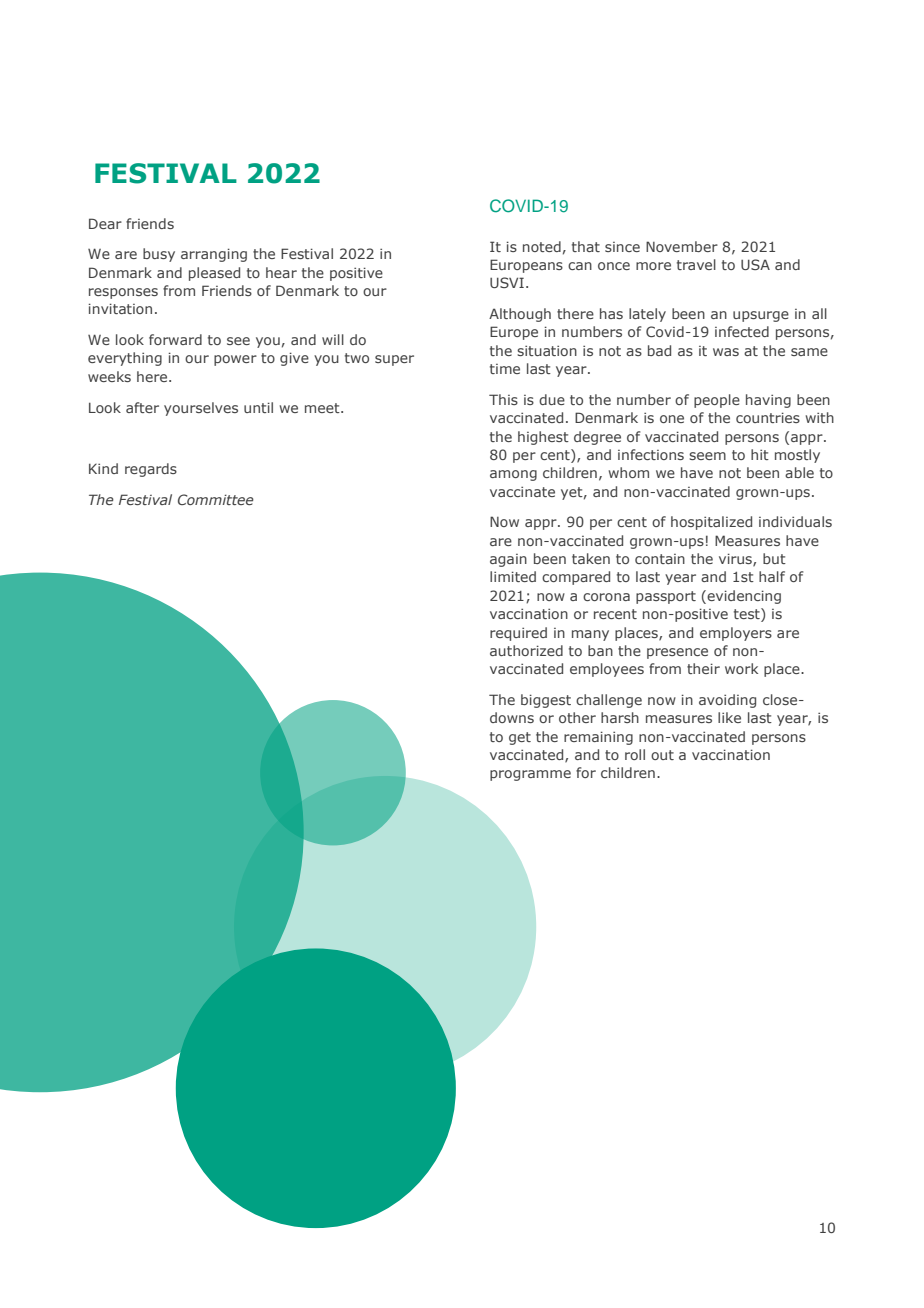  Describe the element at coordinates (520, 738) in the screenshot. I see `get` at that location.
